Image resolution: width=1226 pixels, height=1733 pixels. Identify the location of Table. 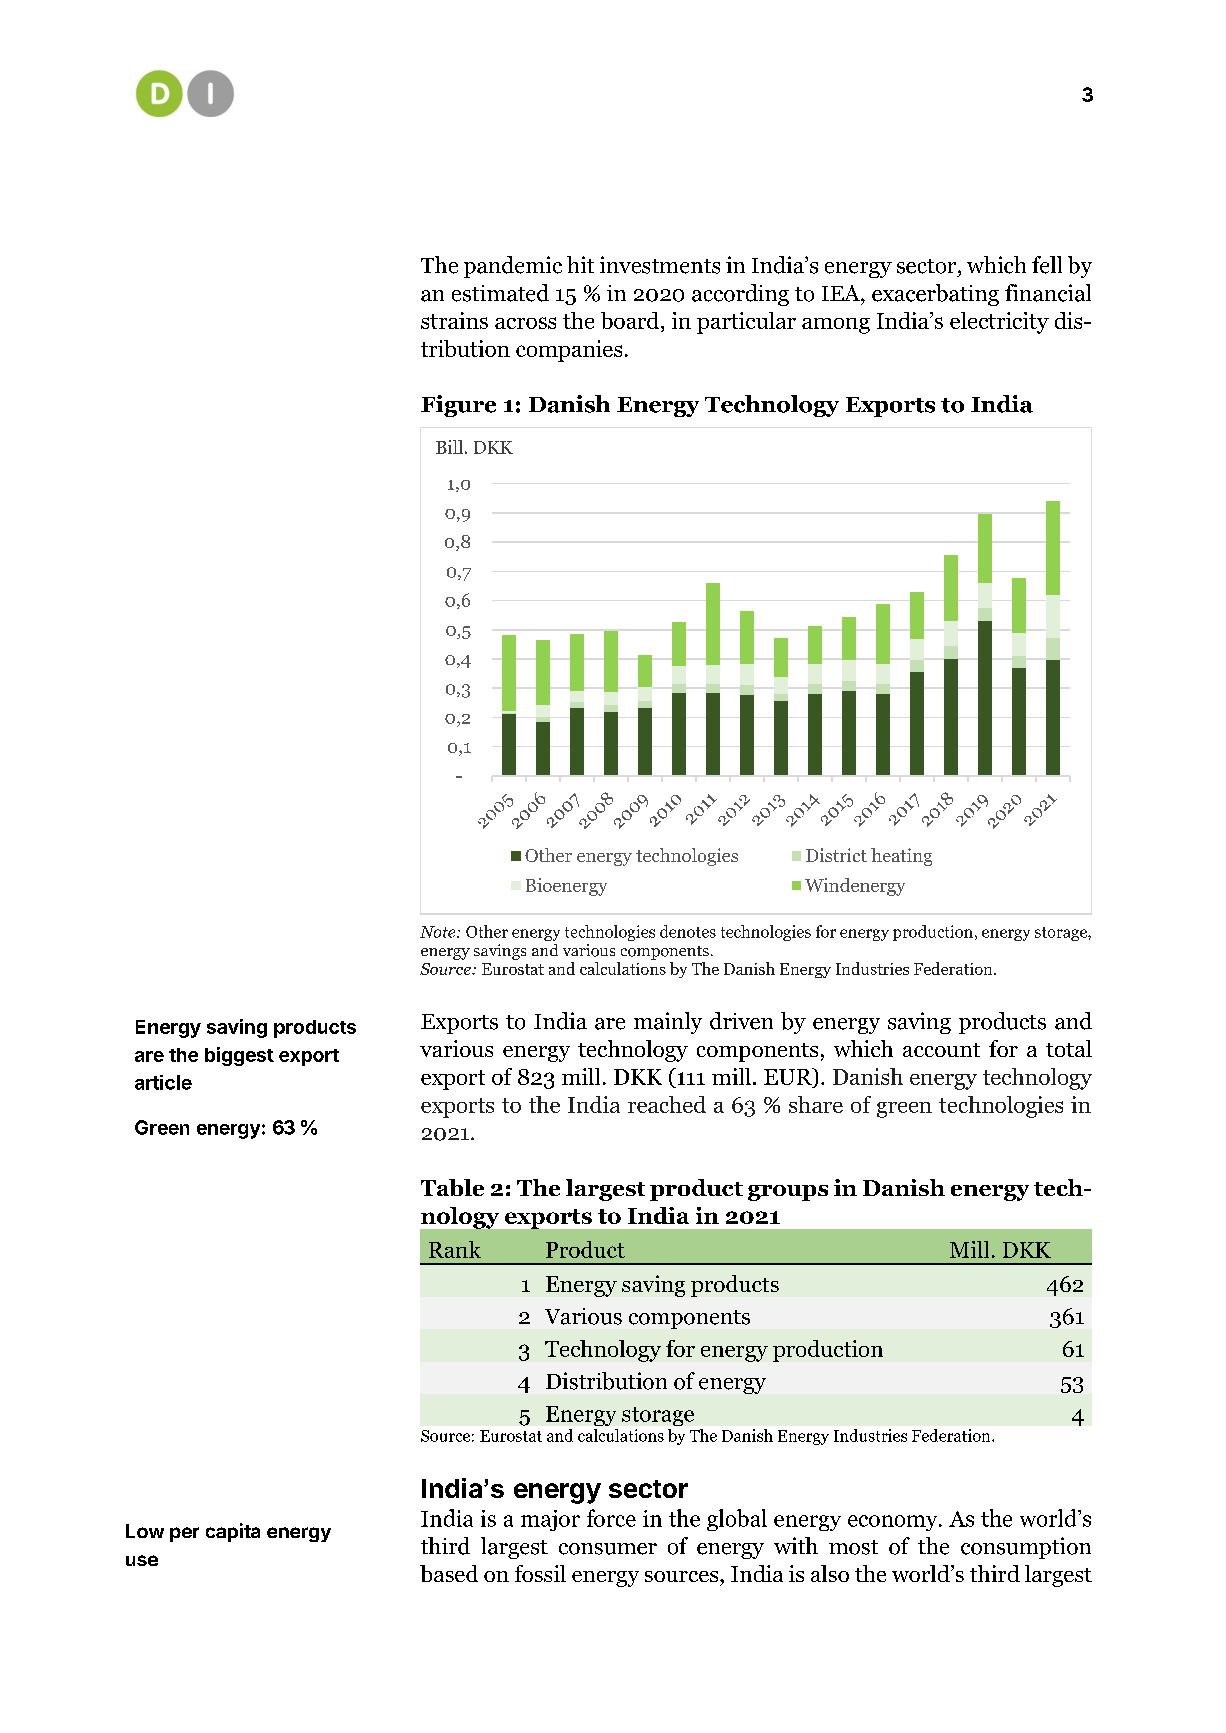
(452, 1187).
